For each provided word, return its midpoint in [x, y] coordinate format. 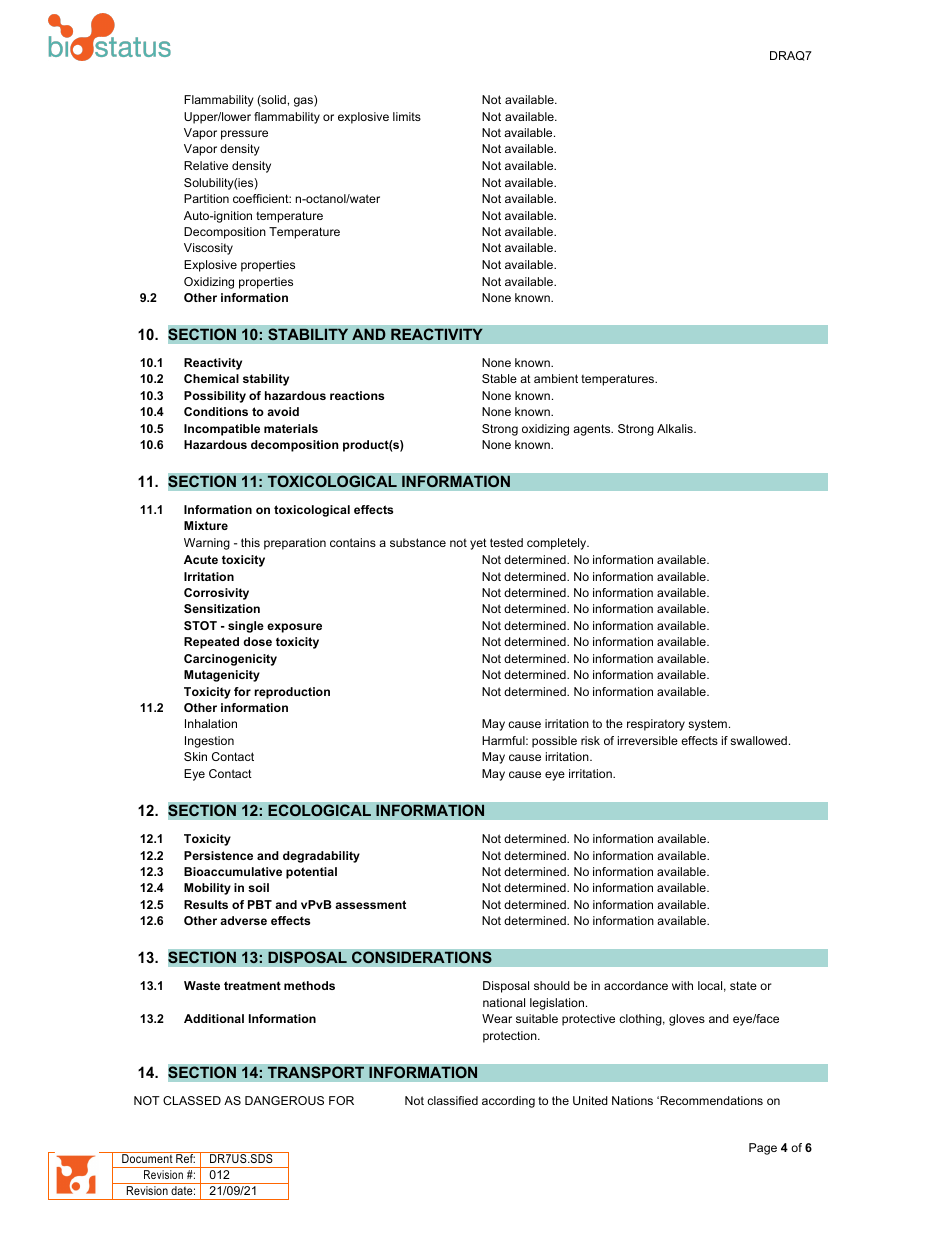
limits [407, 116]
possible [554, 742]
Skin [195, 756]
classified [452, 1100]
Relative [206, 165]
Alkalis [676, 428]
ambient [556, 378]
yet [478, 544]
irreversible [648, 740]
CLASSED [192, 1100]
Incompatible [222, 430]
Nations [632, 1100]
